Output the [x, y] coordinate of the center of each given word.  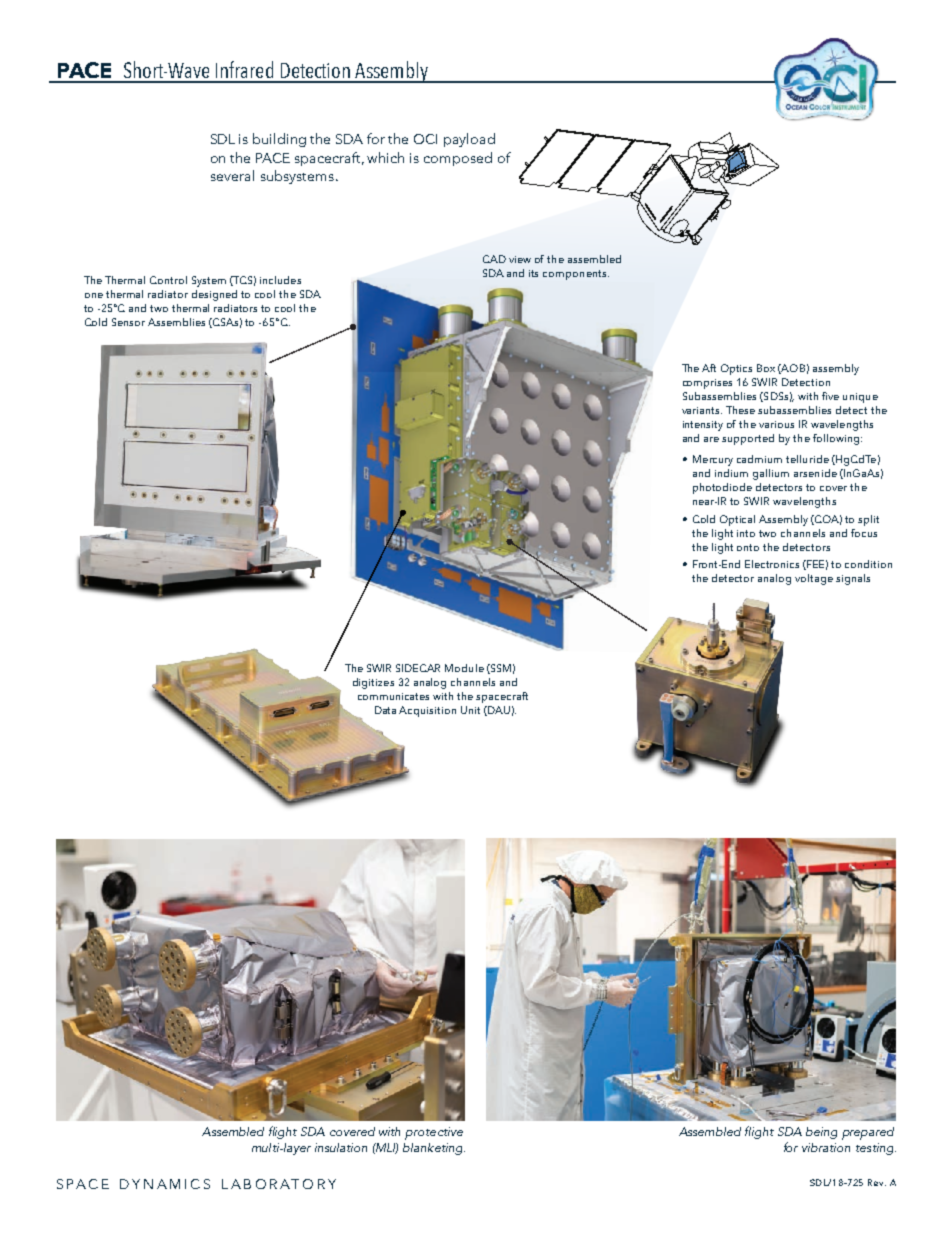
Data [385, 710]
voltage [814, 579]
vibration [826, 1147]
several [232, 175]
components [576, 275]
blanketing [434, 1149]
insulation [341, 1147]
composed [458, 159]
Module [464, 668]
